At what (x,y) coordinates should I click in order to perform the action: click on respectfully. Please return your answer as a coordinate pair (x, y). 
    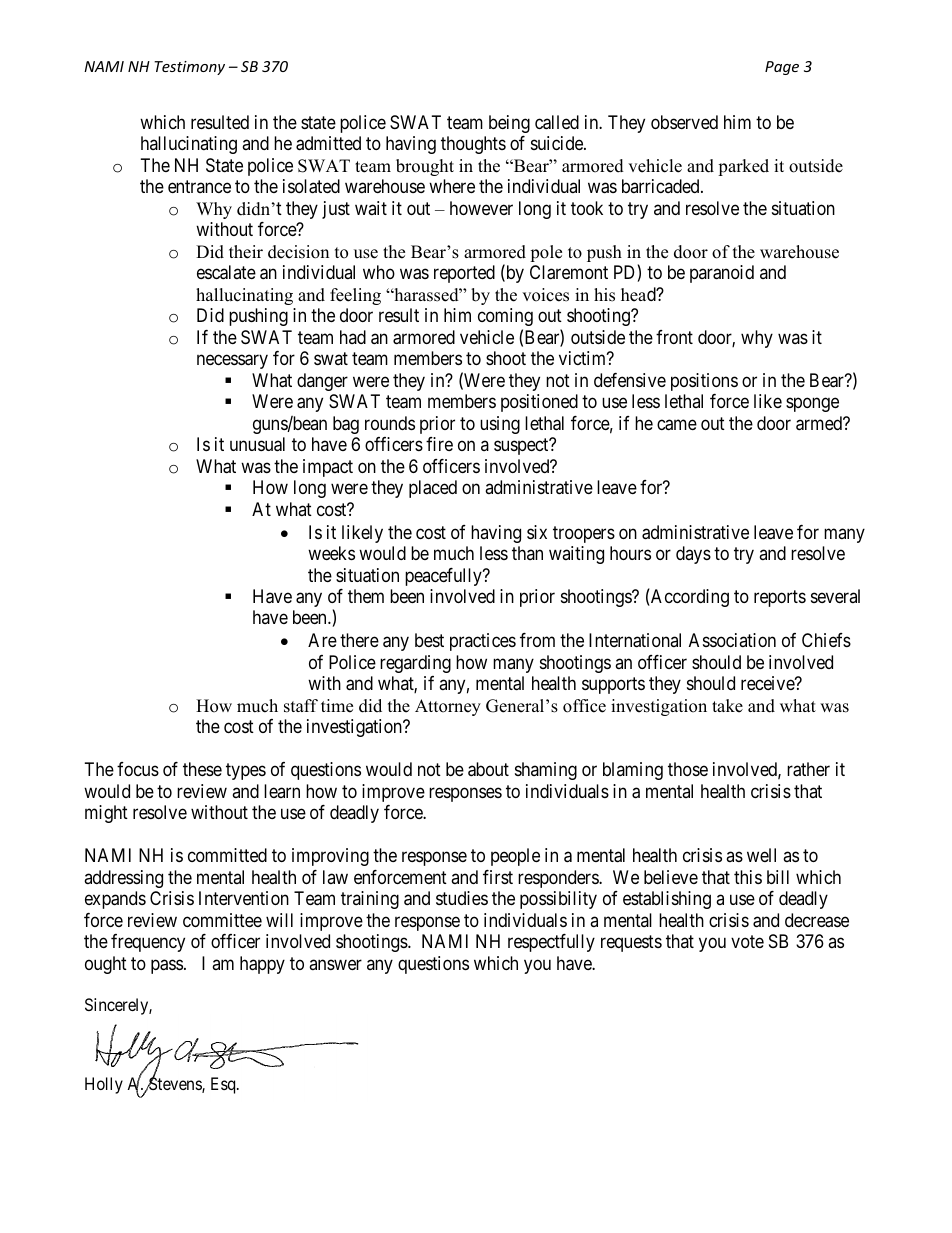
    Looking at the image, I should click on (551, 943).
